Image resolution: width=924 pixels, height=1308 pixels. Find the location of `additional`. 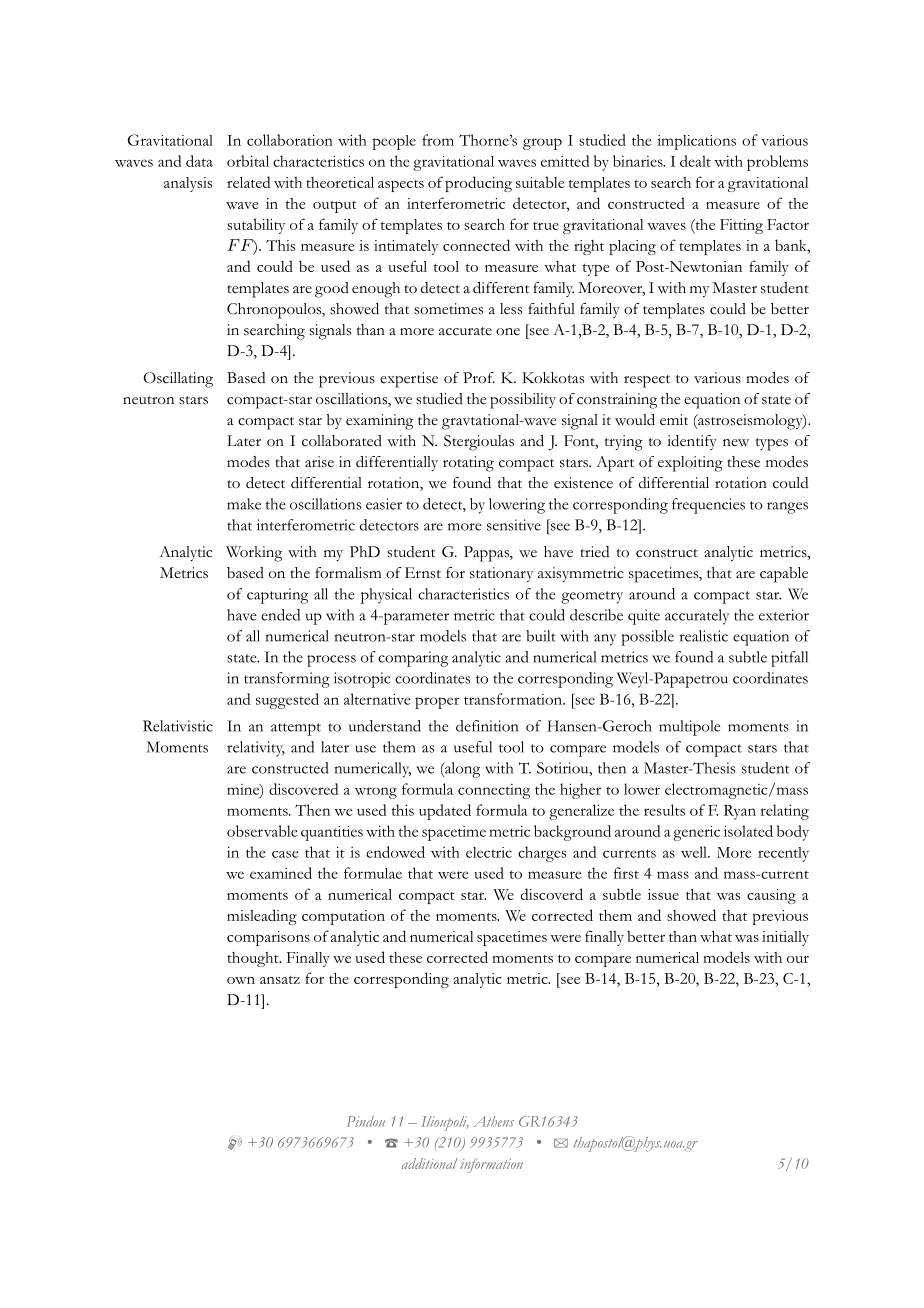

additional is located at coordinates (429, 1163).
